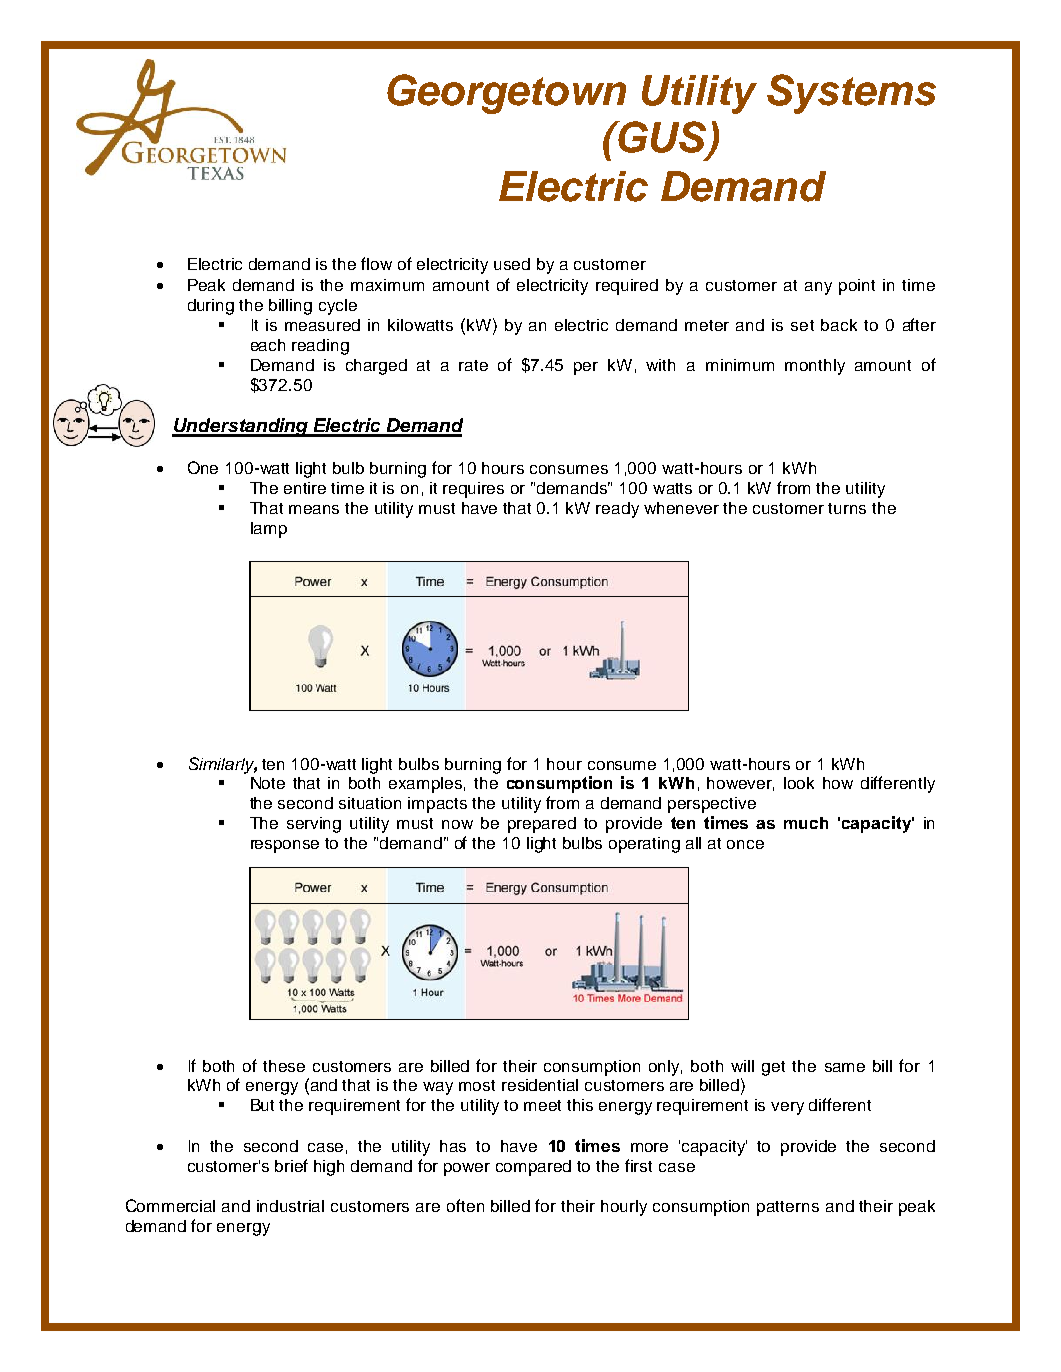  I want to click on patterns, so click(788, 1208).
